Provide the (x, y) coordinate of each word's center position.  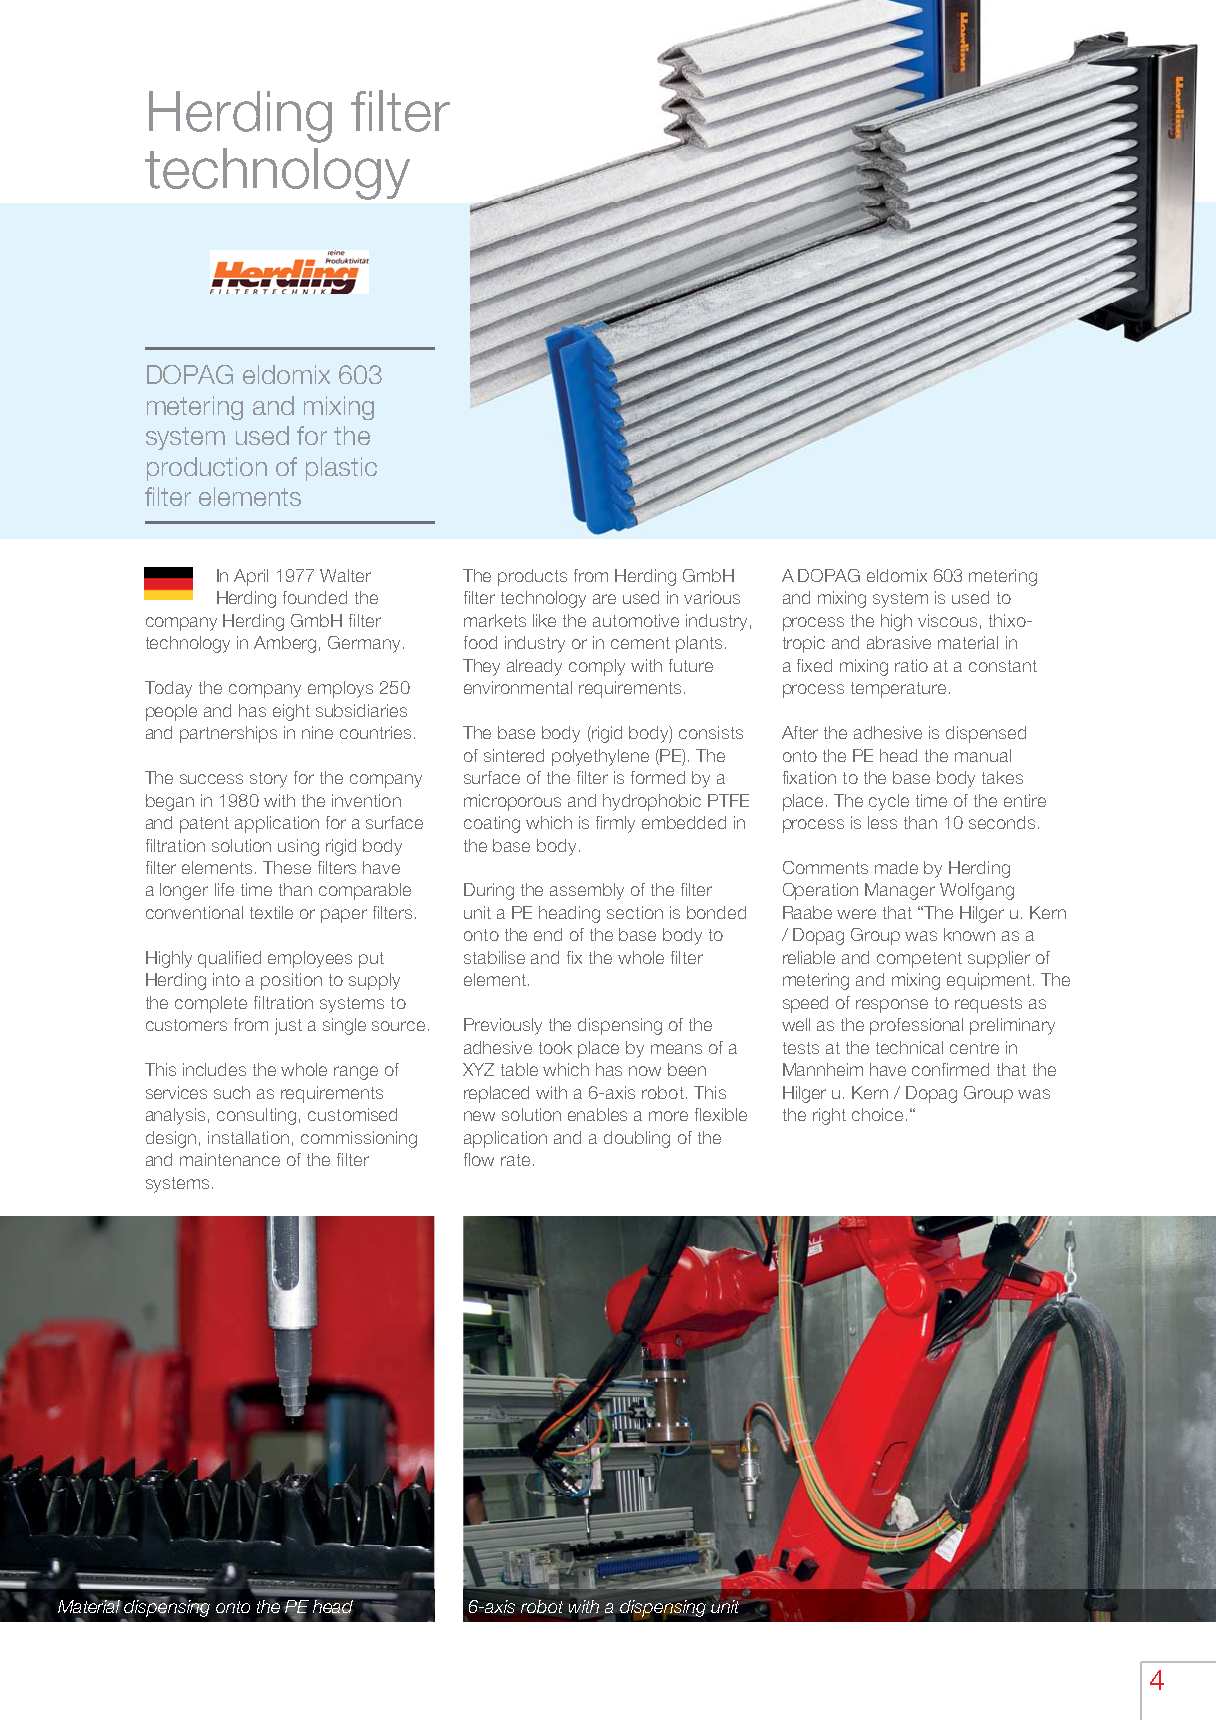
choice (877, 1114)
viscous (947, 620)
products (532, 577)
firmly (615, 824)
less (882, 822)
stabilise (494, 957)
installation (248, 1137)
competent (919, 960)
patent (204, 825)
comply (597, 667)
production (207, 469)
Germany (364, 644)
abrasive (899, 642)
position (291, 981)
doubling (637, 1139)
